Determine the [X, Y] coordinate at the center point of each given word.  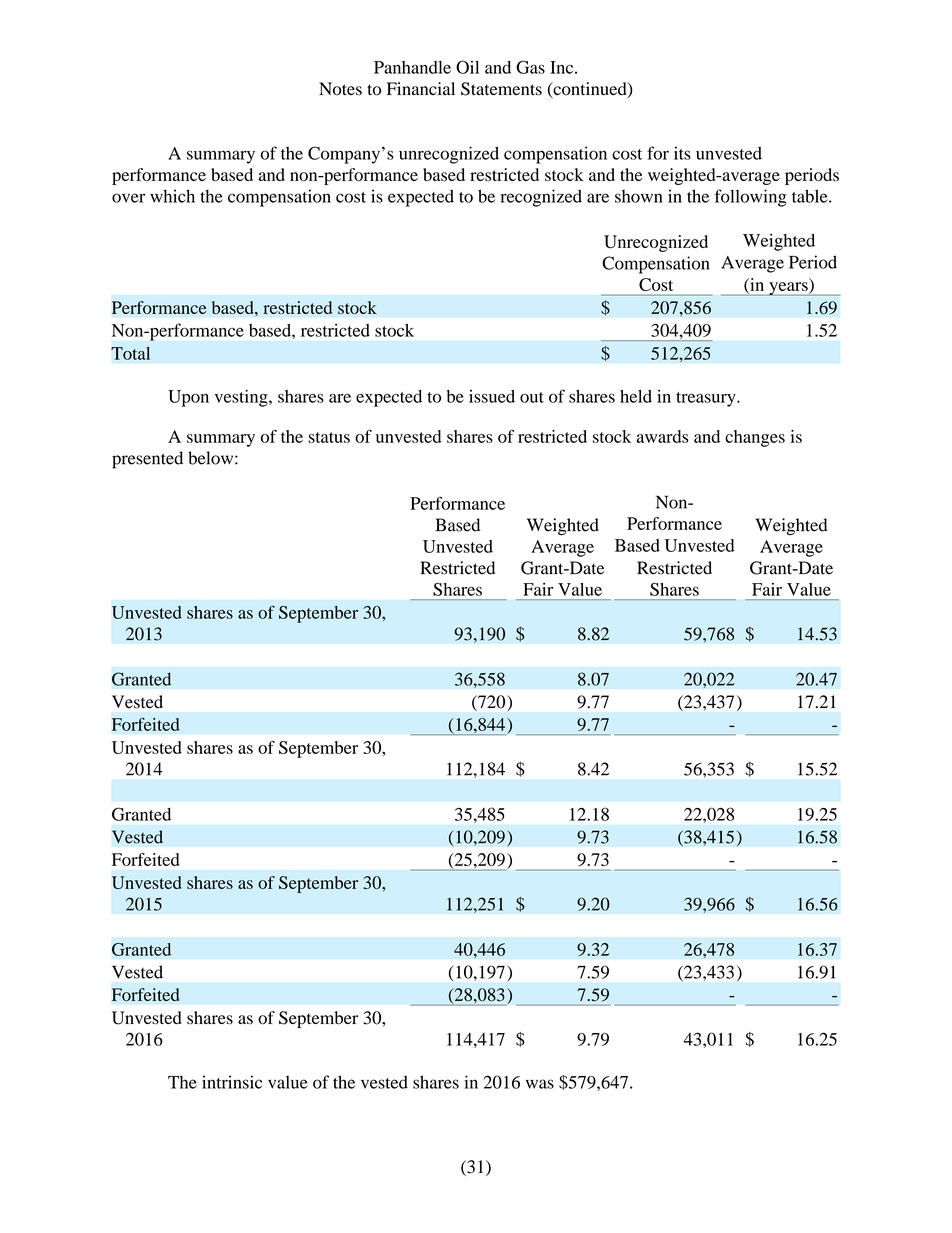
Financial [421, 88]
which [172, 196]
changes [755, 438]
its [682, 153]
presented [147, 460]
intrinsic [232, 1082]
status [329, 437]
